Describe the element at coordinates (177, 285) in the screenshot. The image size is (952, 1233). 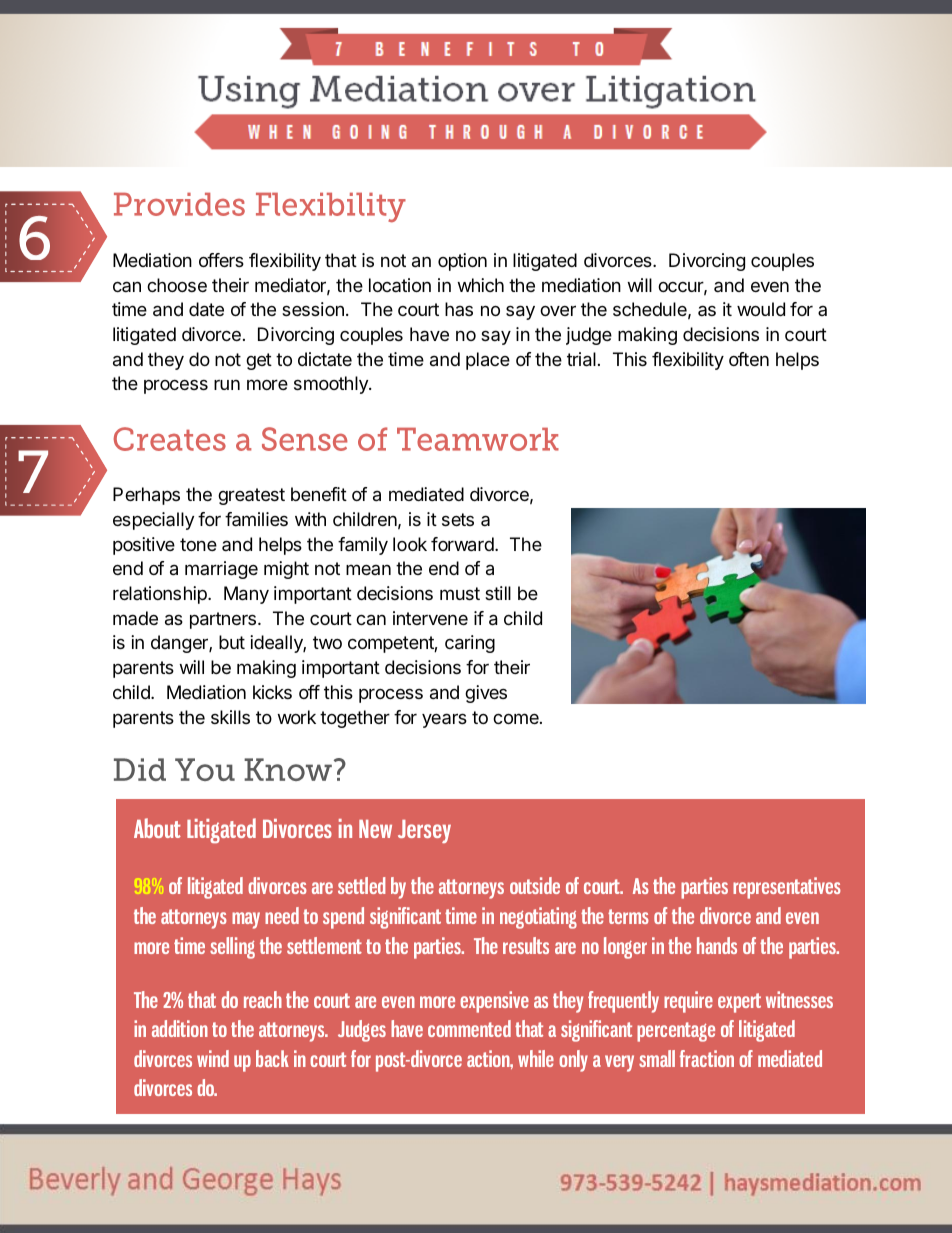
I see `choose` at that location.
